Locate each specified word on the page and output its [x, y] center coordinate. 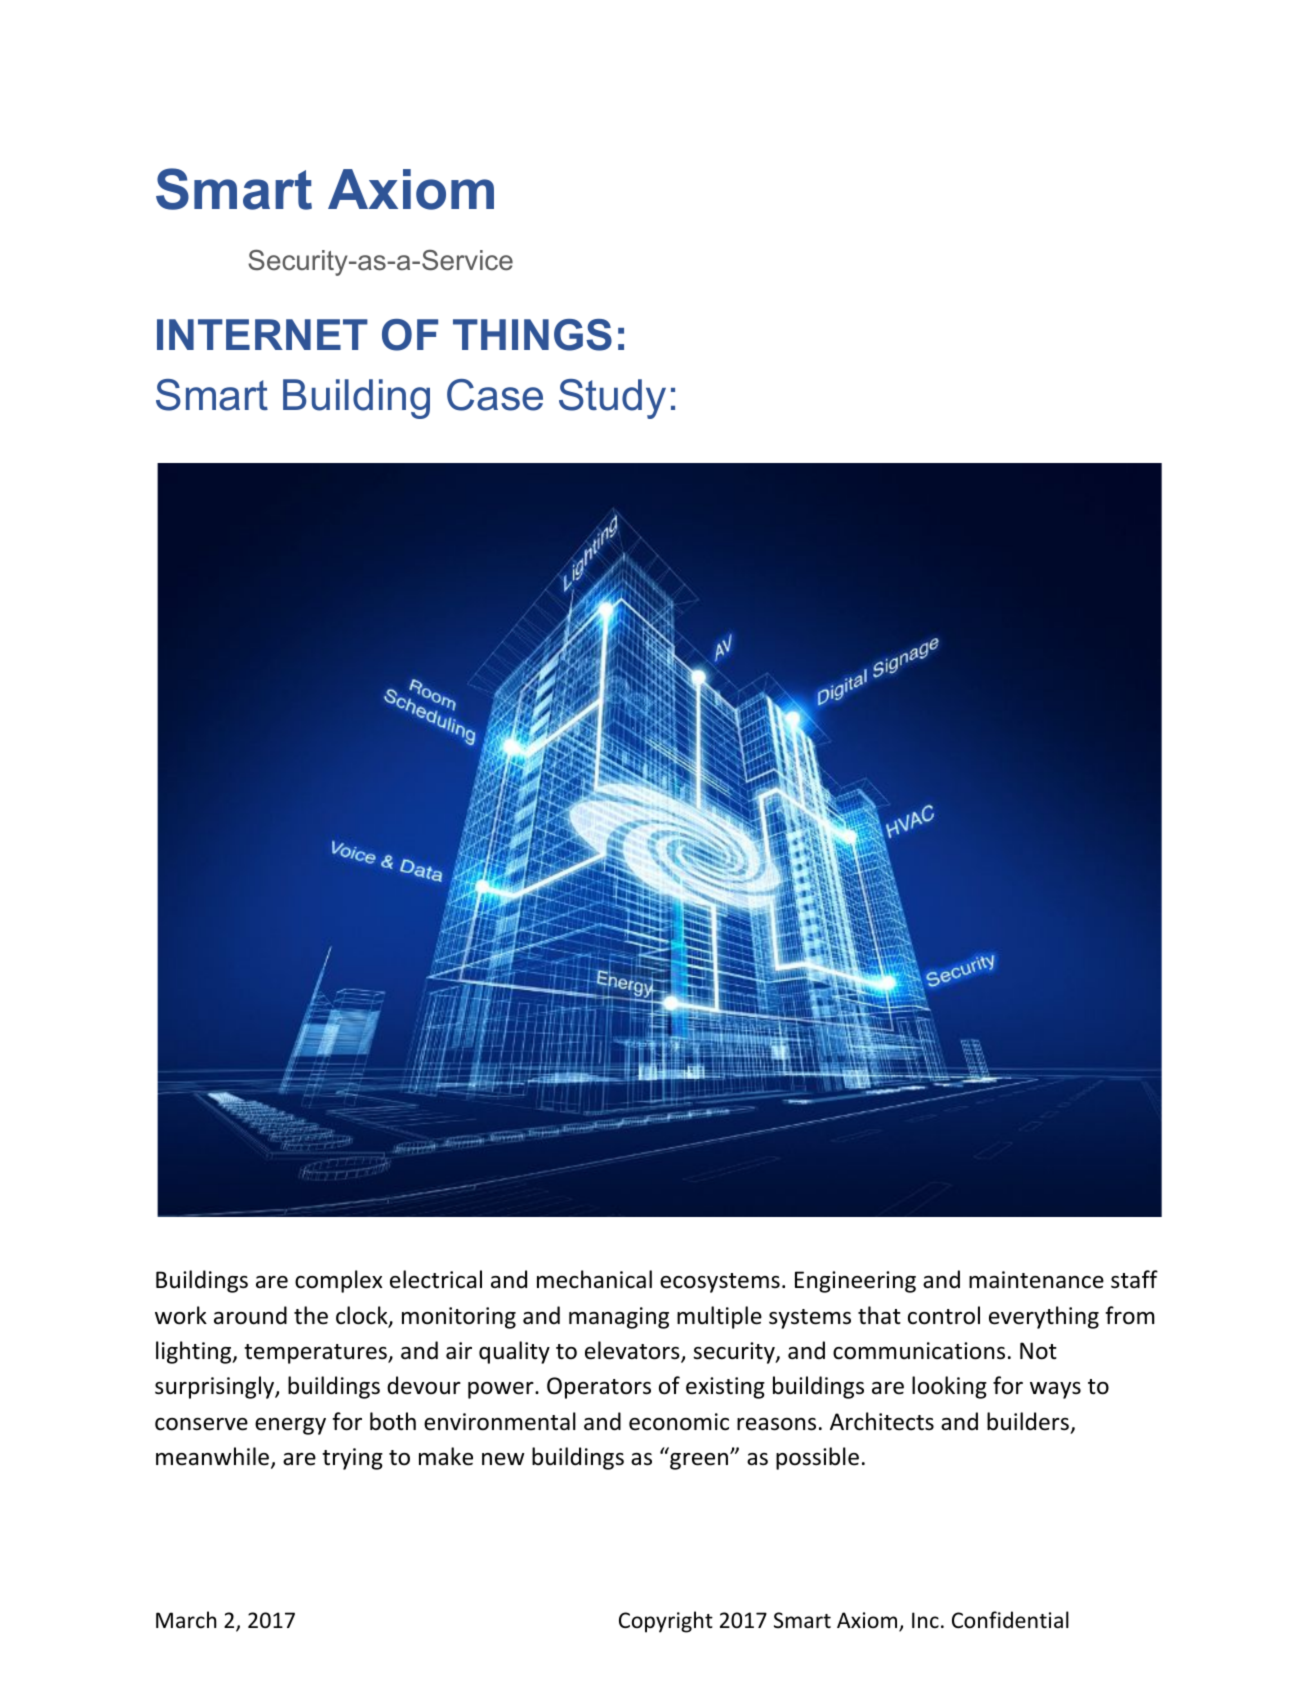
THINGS [532, 335]
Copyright [666, 1622]
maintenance [1036, 1280]
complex [339, 1281]
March [186, 1619]
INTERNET [262, 334]
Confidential [1010, 1620]
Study [612, 399]
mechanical [594, 1279]
